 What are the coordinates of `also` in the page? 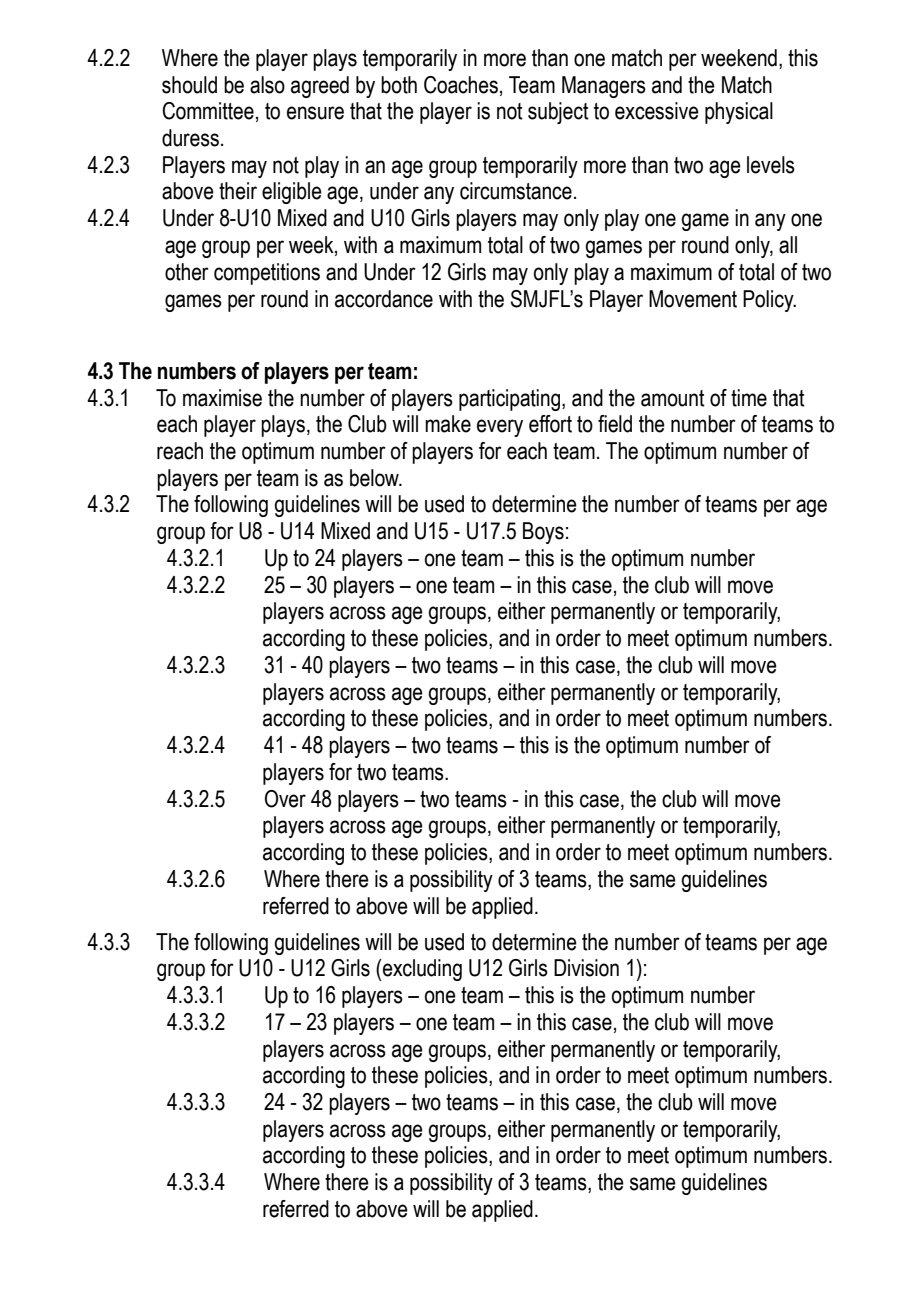 It's located at (267, 85).
